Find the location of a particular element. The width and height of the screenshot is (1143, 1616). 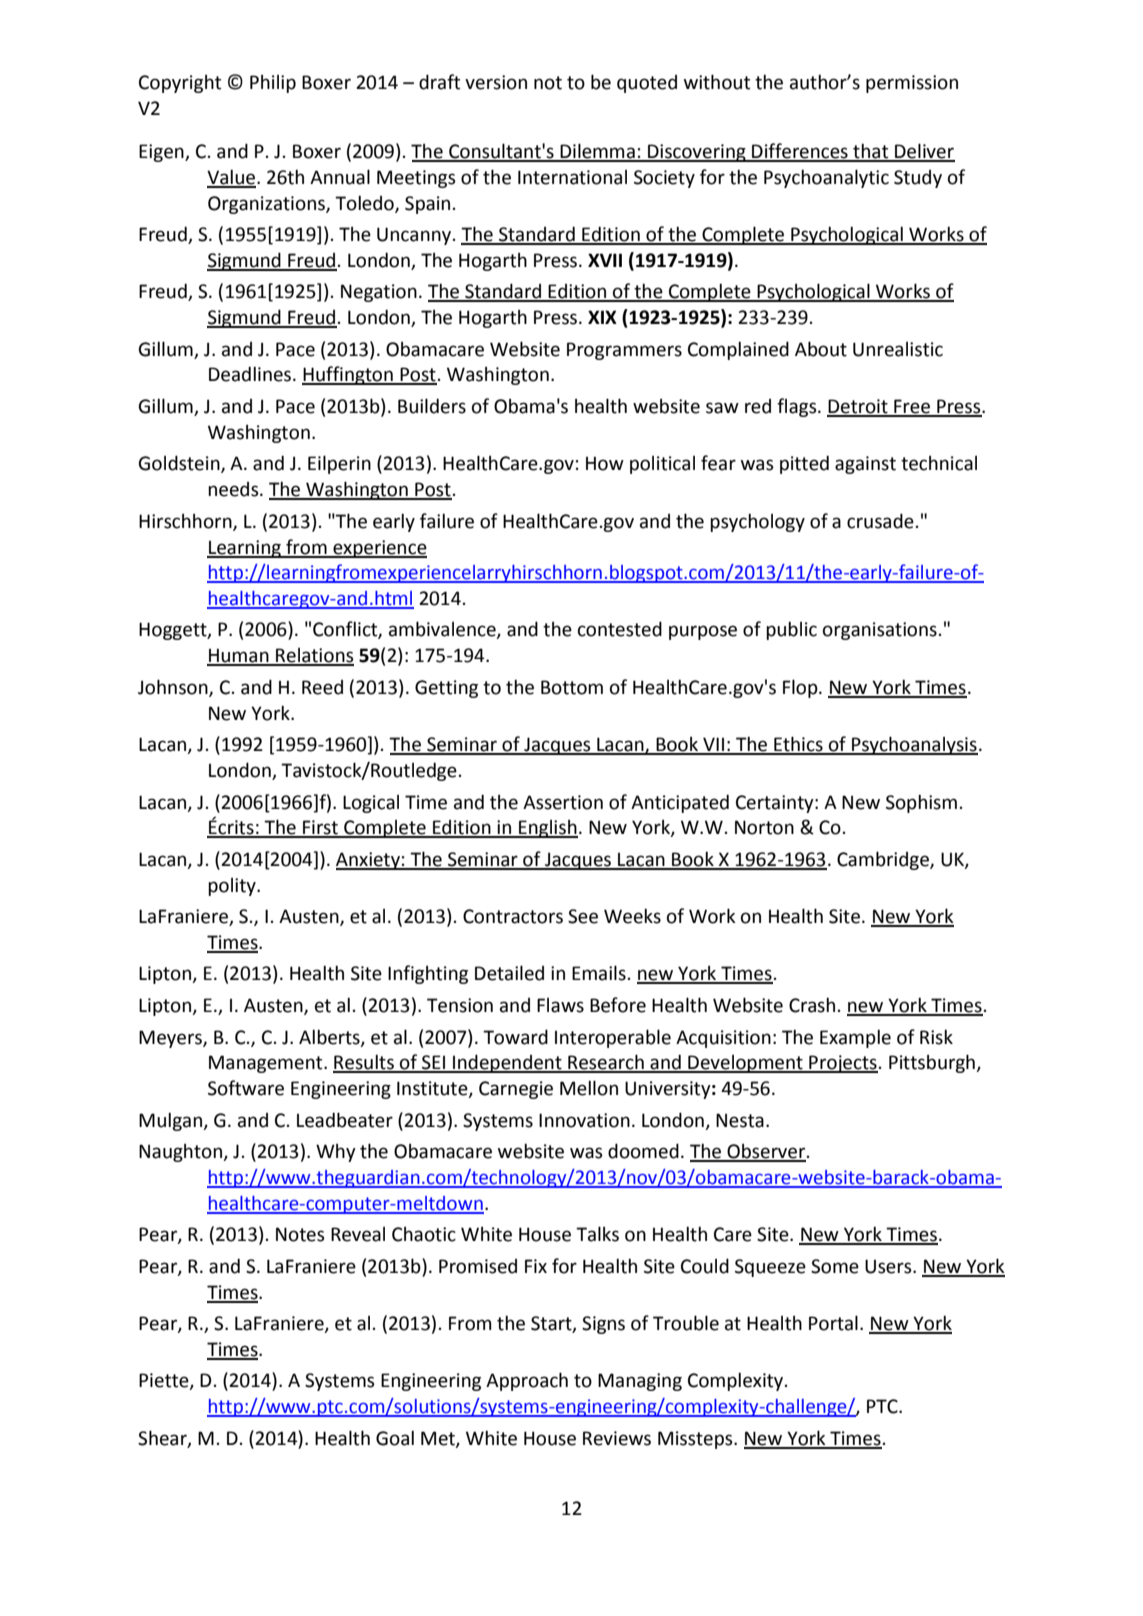

First is located at coordinates (320, 828).
